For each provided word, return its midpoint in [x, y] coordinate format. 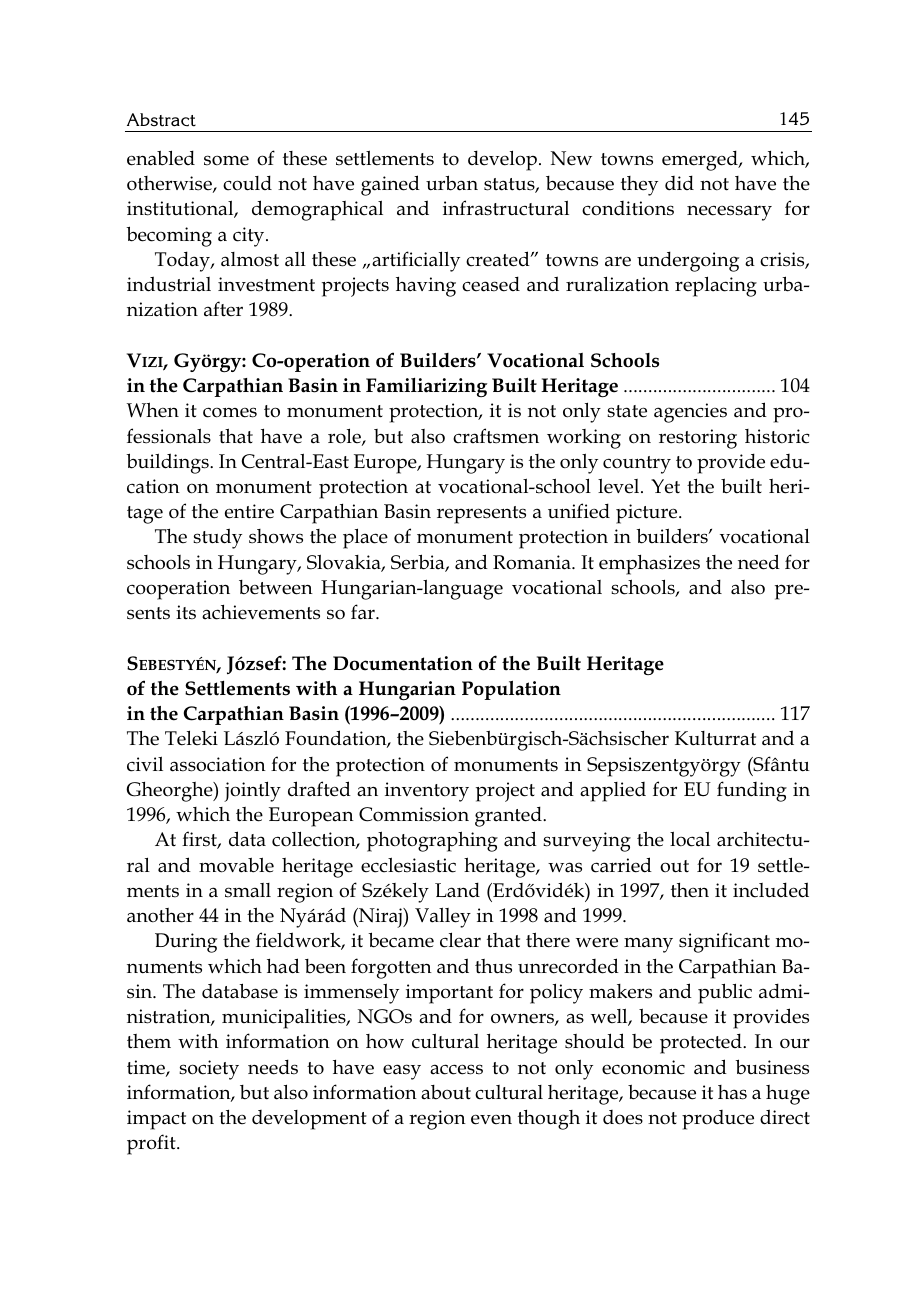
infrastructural [506, 208]
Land [457, 890]
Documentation [403, 663]
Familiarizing [426, 387]
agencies [690, 413]
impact [156, 1120]
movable [236, 865]
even [491, 1119]
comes [230, 412]
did [679, 183]
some [226, 160]
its [186, 612]
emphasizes [649, 565]
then [690, 890]
